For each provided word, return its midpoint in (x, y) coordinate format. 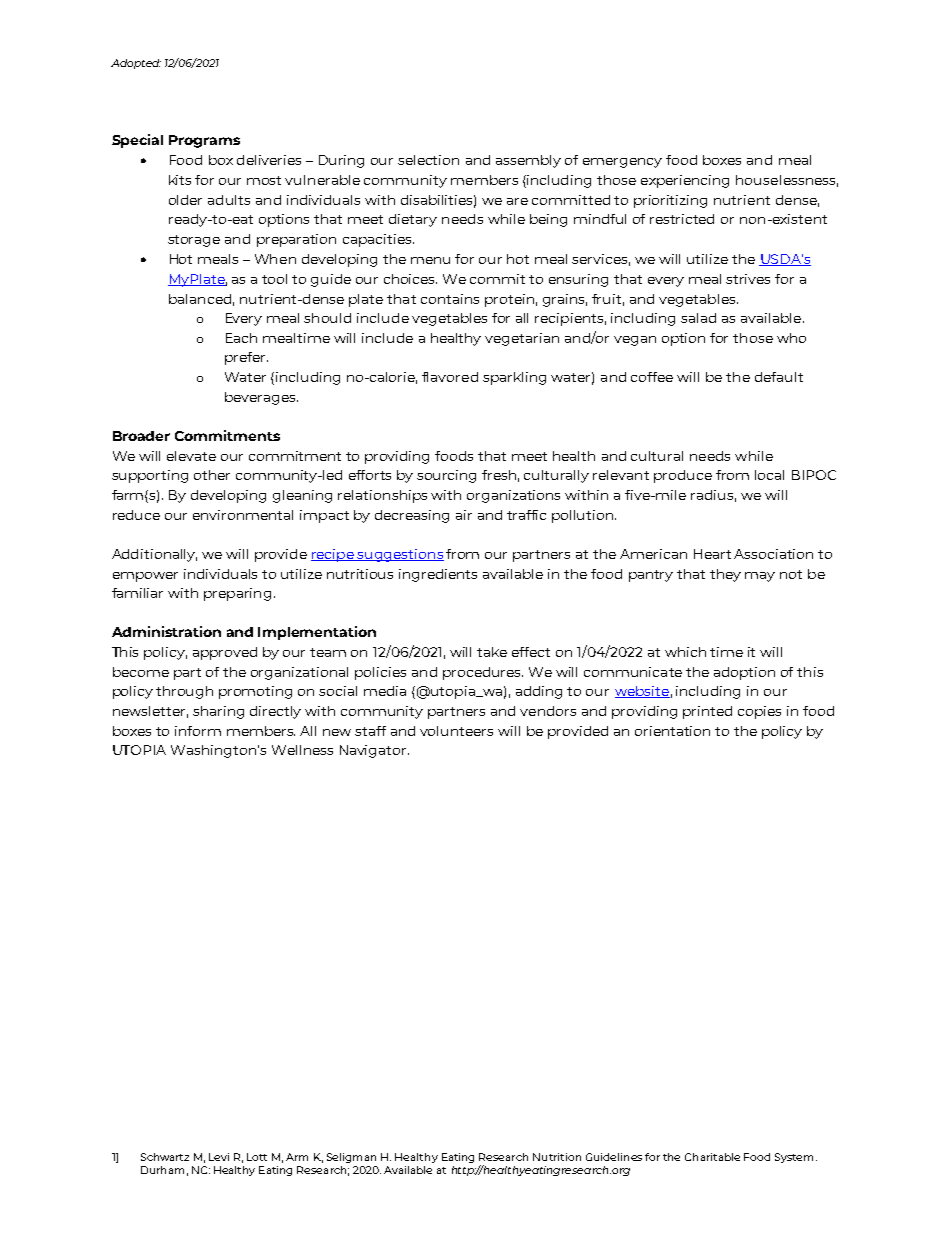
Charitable (712, 1157)
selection (428, 160)
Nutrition (557, 1157)
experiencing (685, 181)
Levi (219, 1157)
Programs (204, 141)
